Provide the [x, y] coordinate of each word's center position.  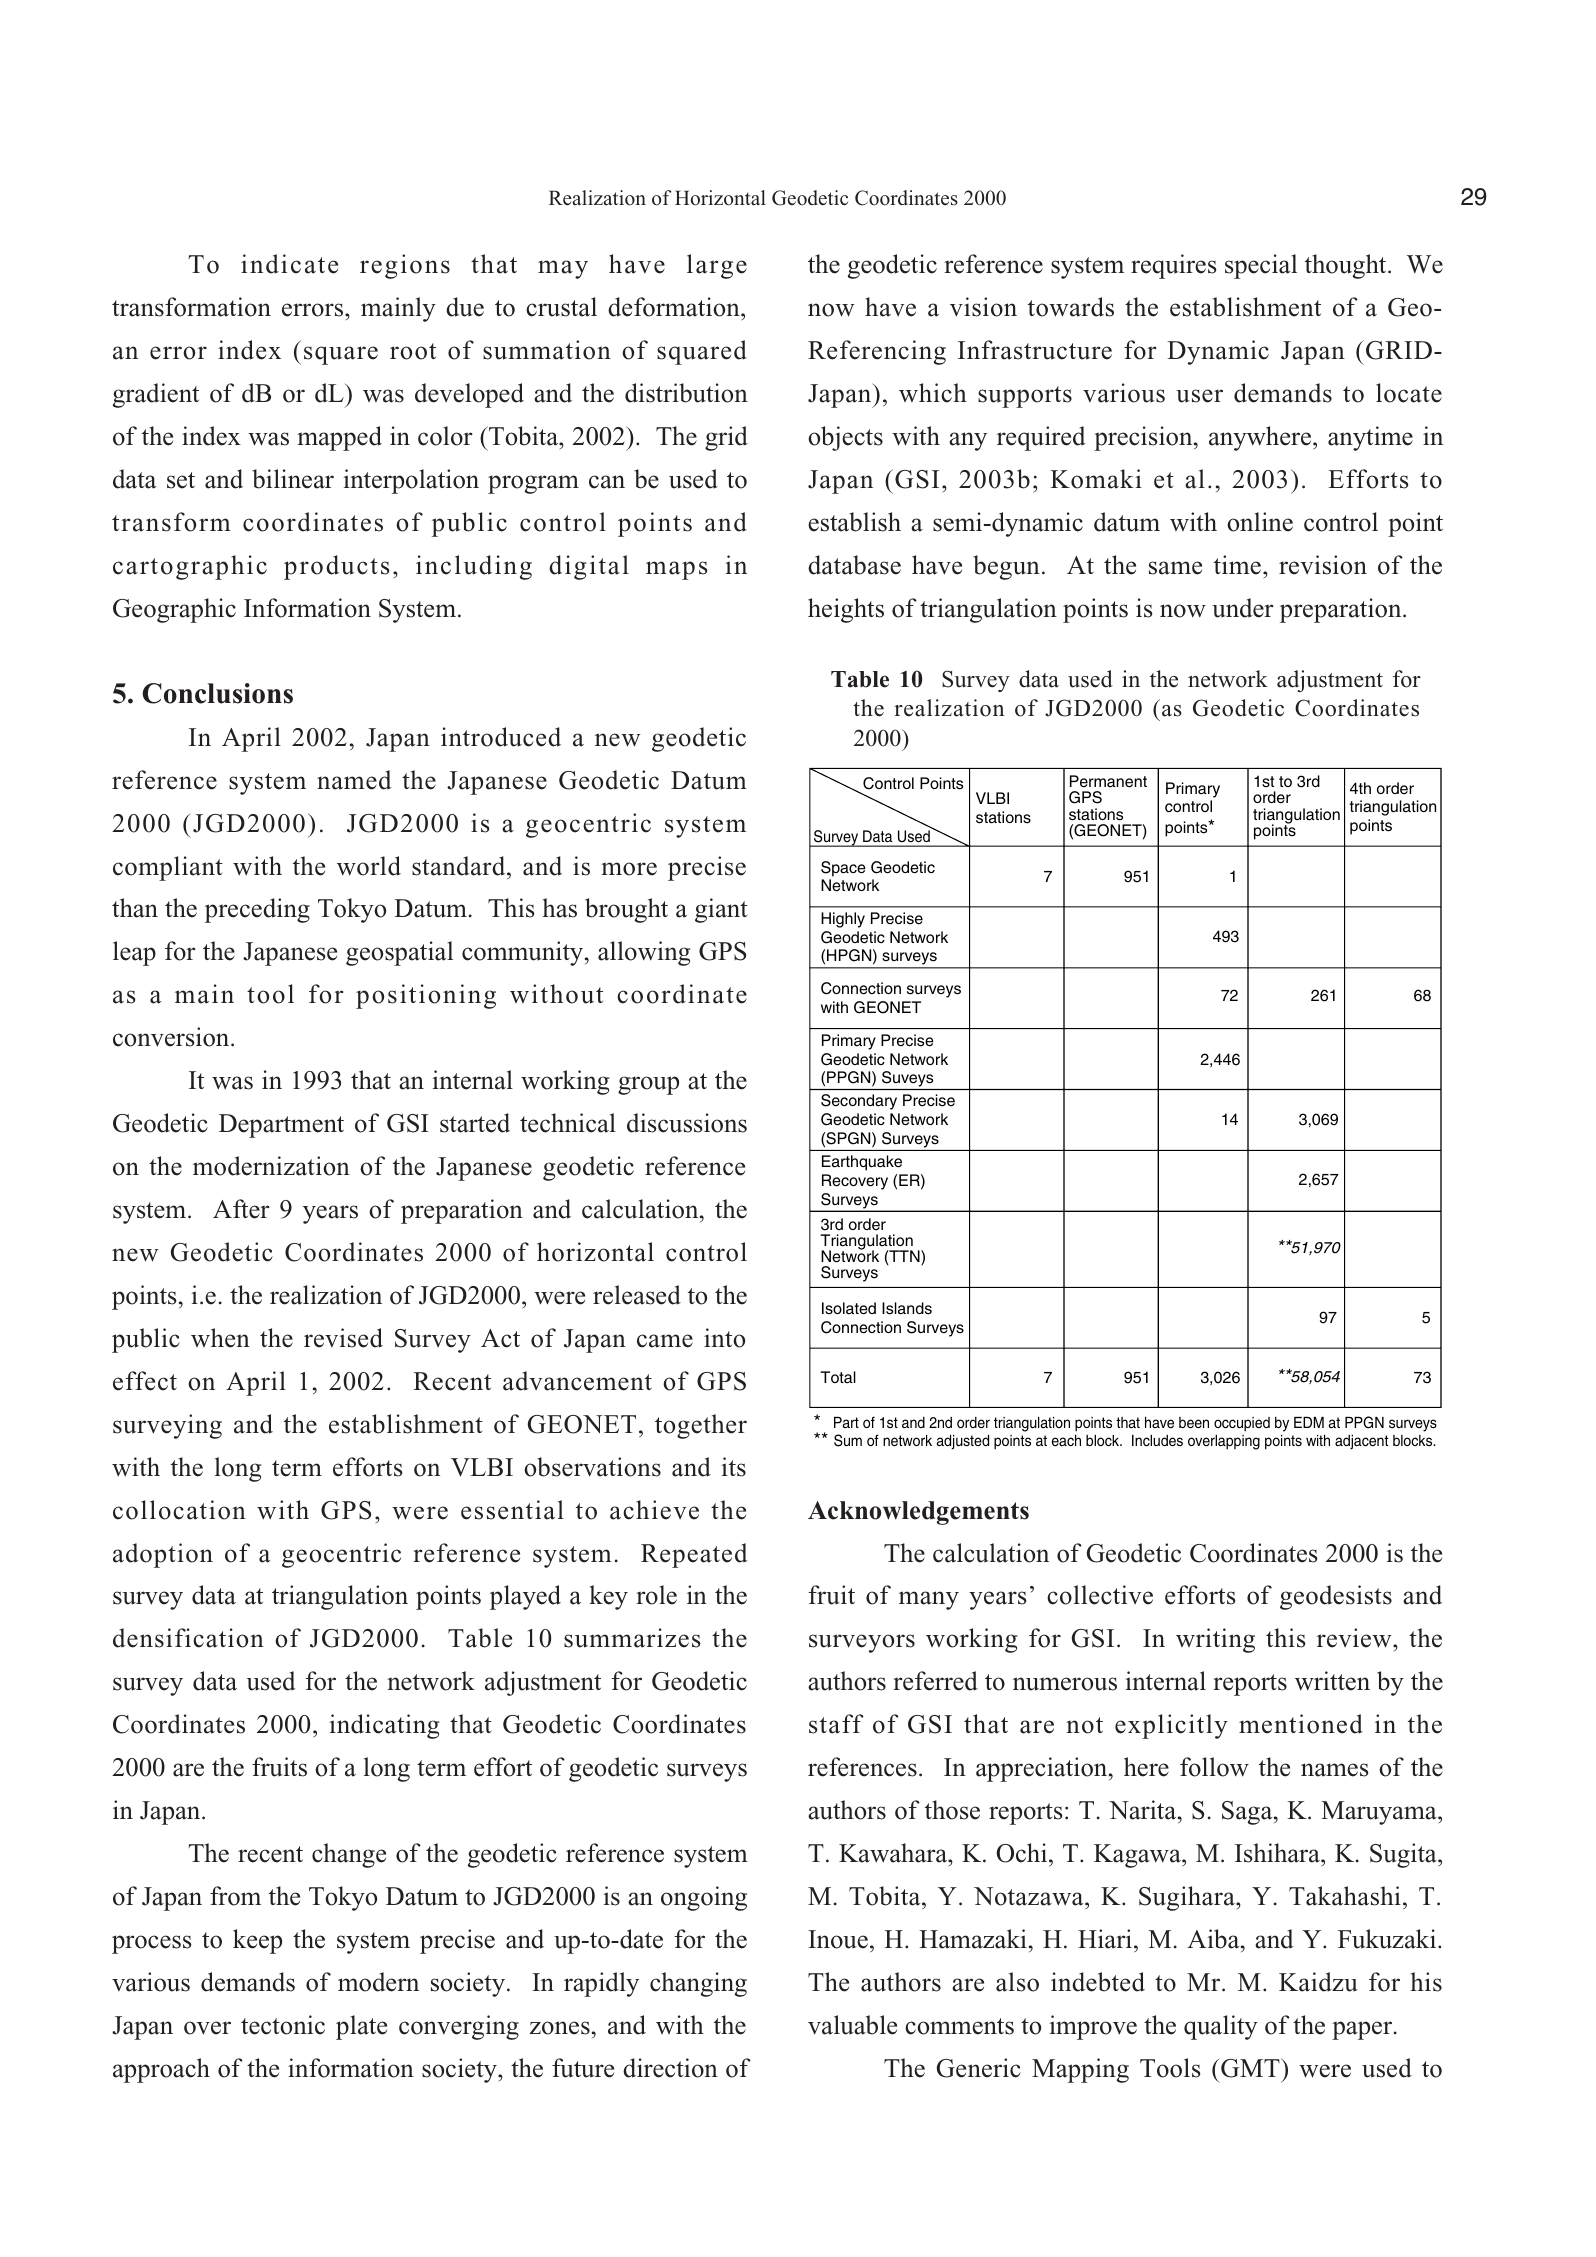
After [241, 1209]
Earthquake [862, 1163]
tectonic [283, 2025]
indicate [289, 264]
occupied [1242, 1424]
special [1261, 266]
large [717, 266]
